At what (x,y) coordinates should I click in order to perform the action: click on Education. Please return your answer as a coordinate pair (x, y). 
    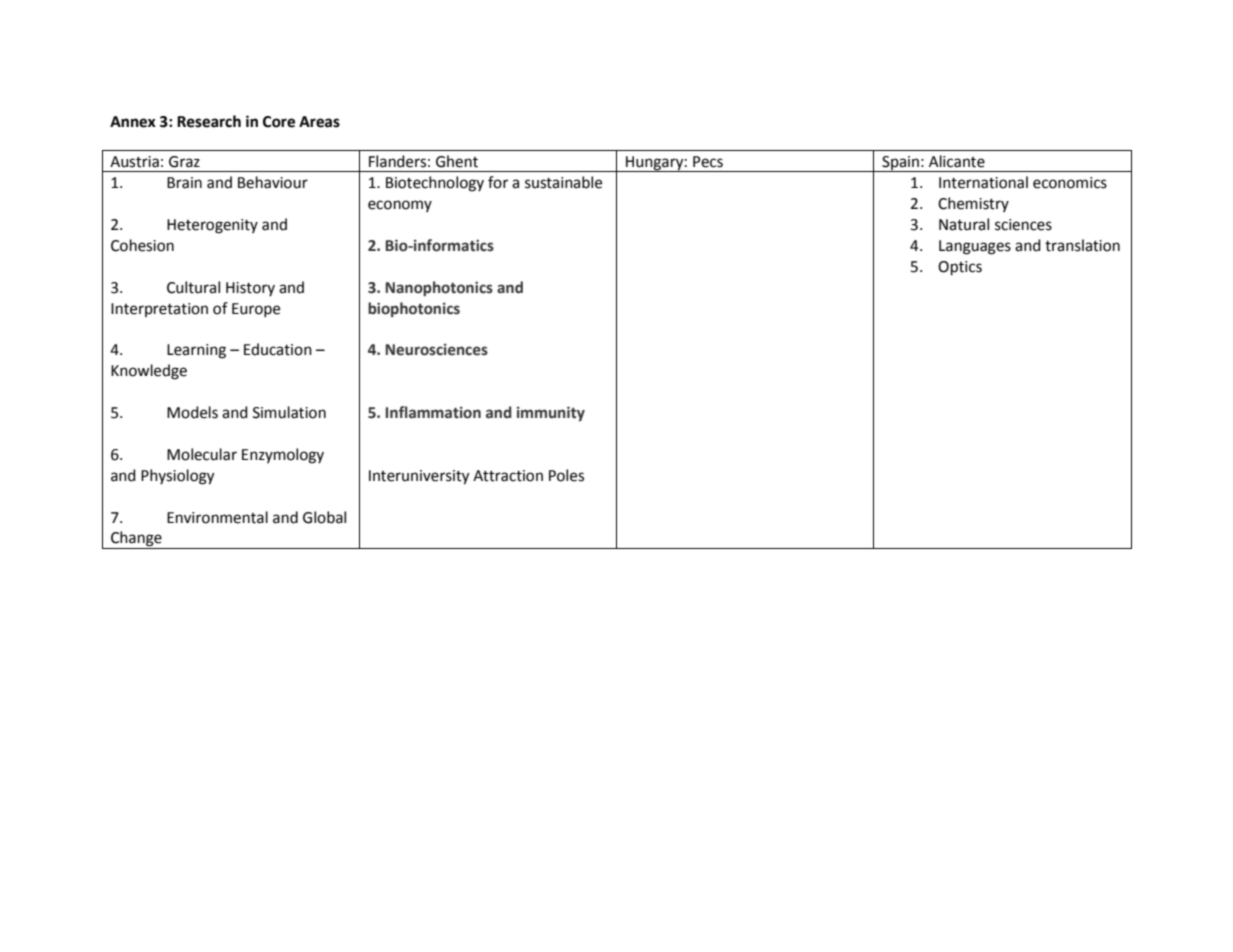
    Looking at the image, I should click on (278, 349).
